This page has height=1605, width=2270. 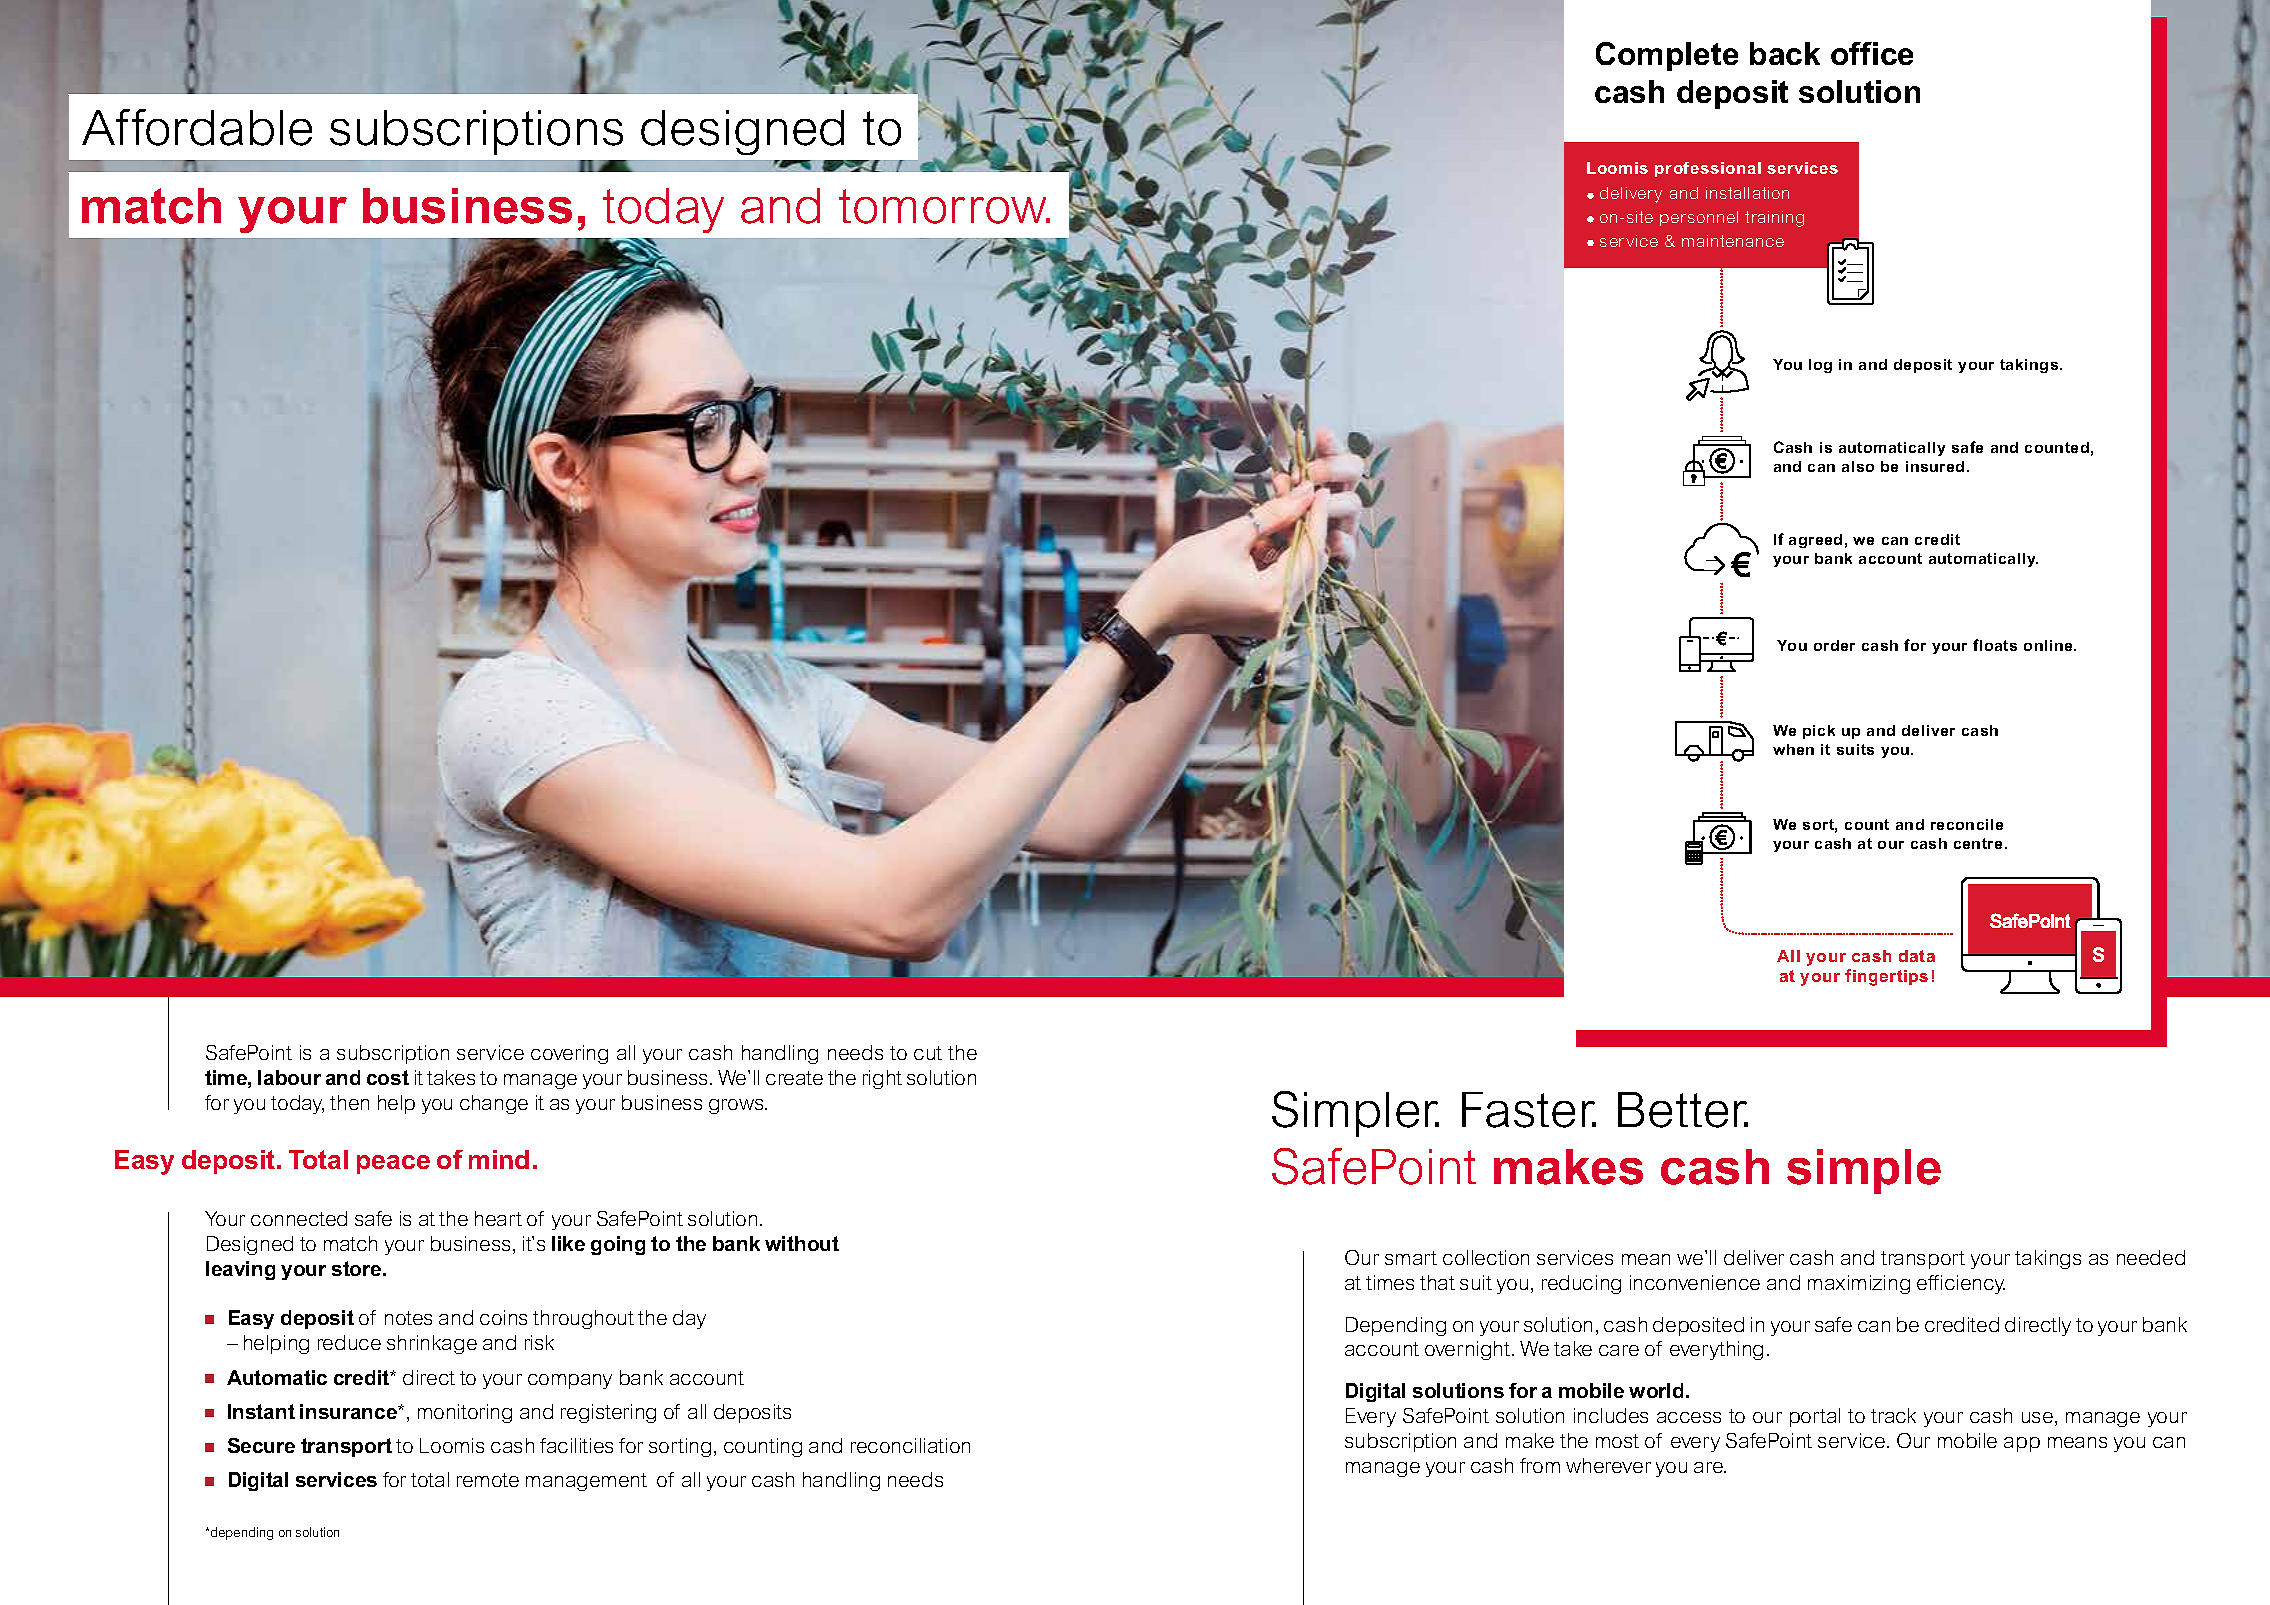 What do you see at coordinates (944, 206) in the page?
I see `tomorrow` at bounding box center [944, 206].
